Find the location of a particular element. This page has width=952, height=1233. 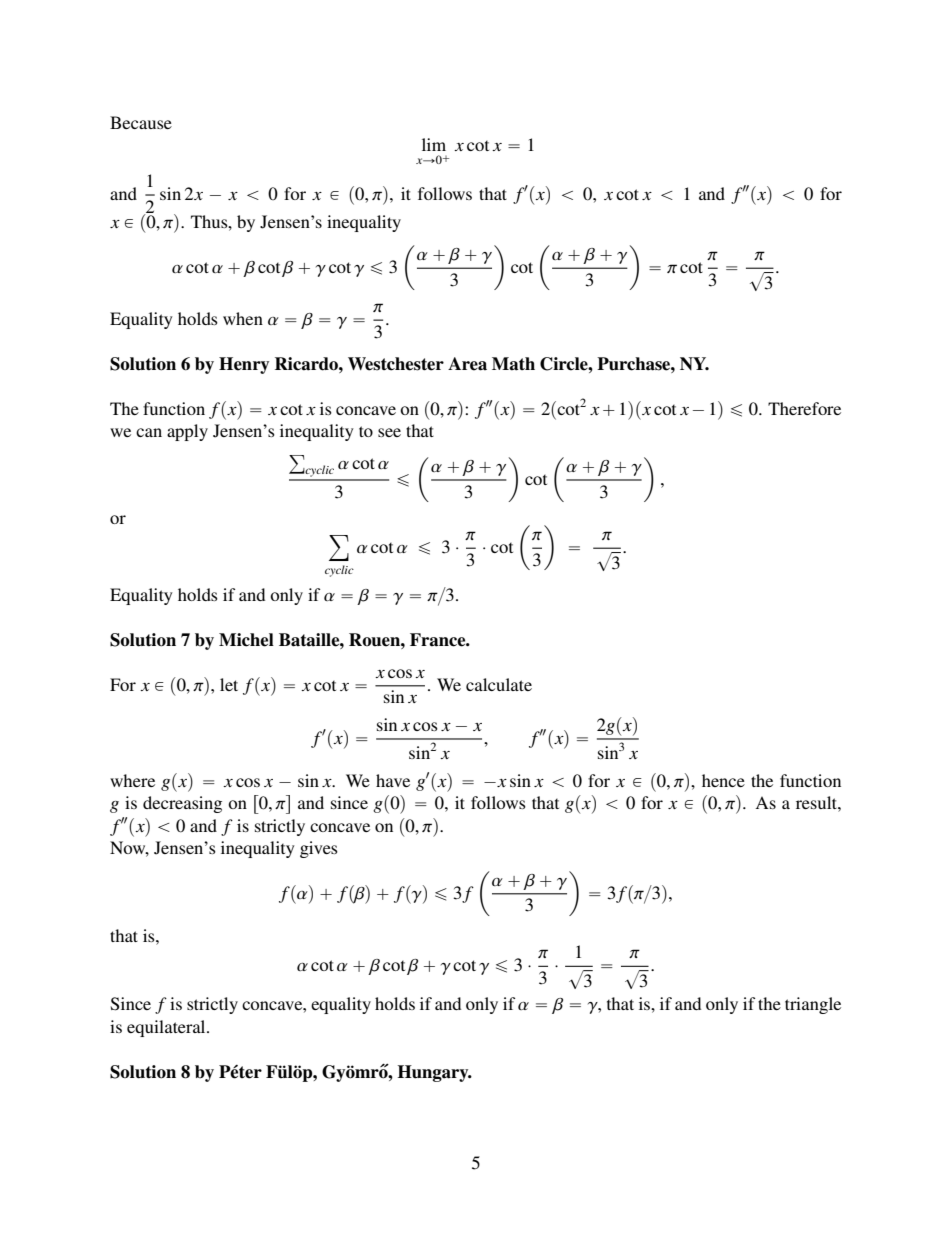

hence is located at coordinates (723, 780).
